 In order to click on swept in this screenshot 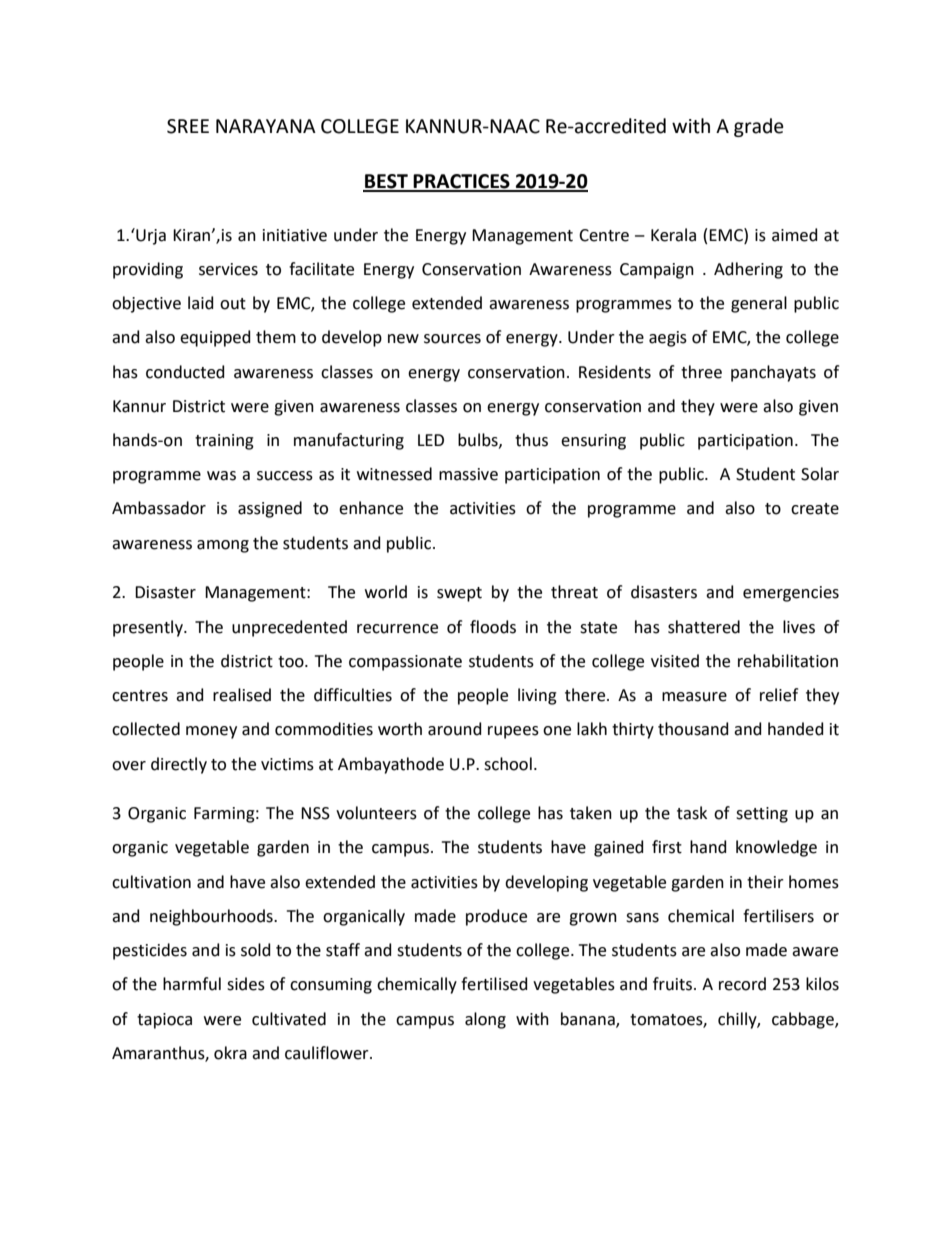, I will do `click(459, 594)`.
